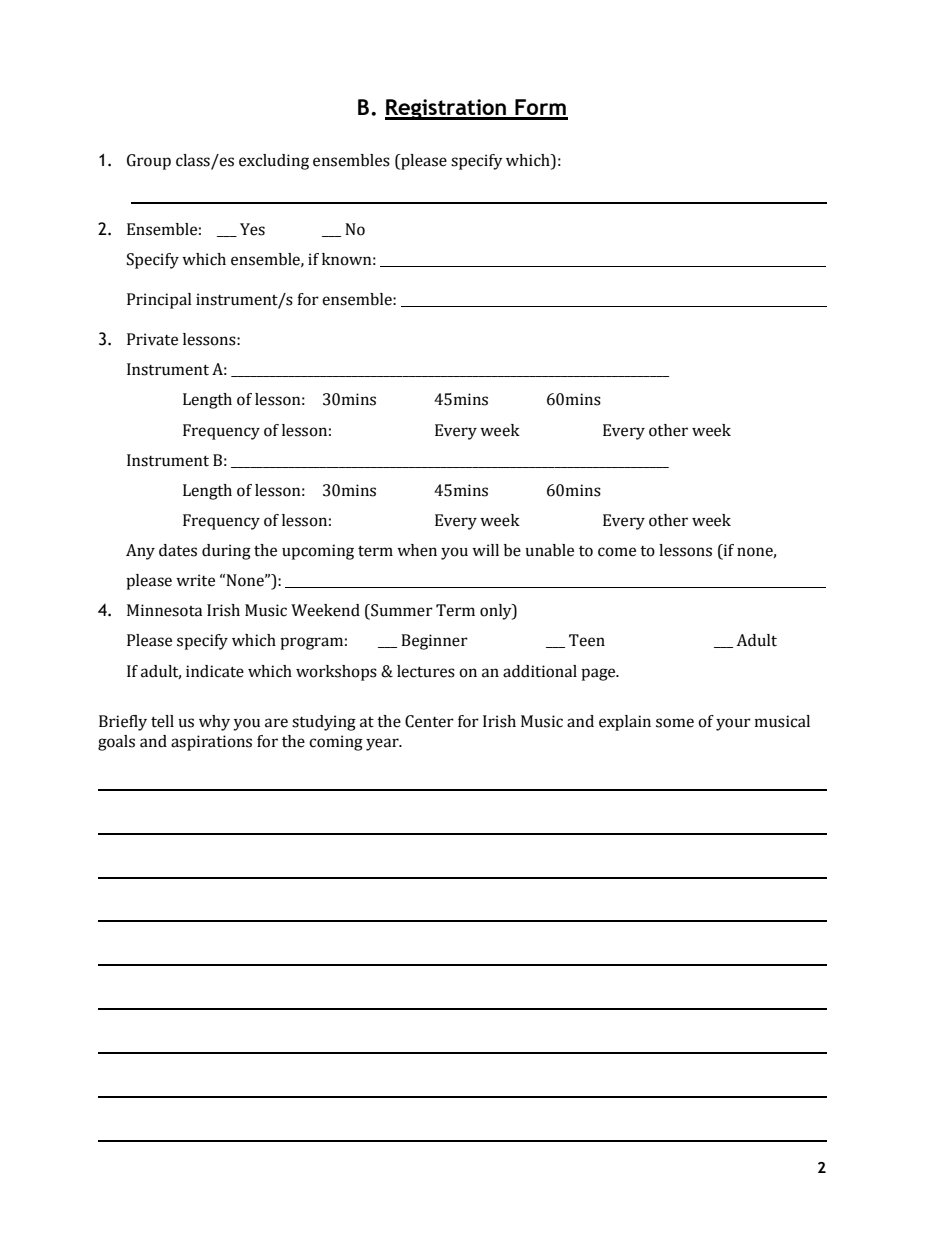 The image size is (952, 1233). Describe the element at coordinates (274, 162) in the page. I see `excluding` at that location.
